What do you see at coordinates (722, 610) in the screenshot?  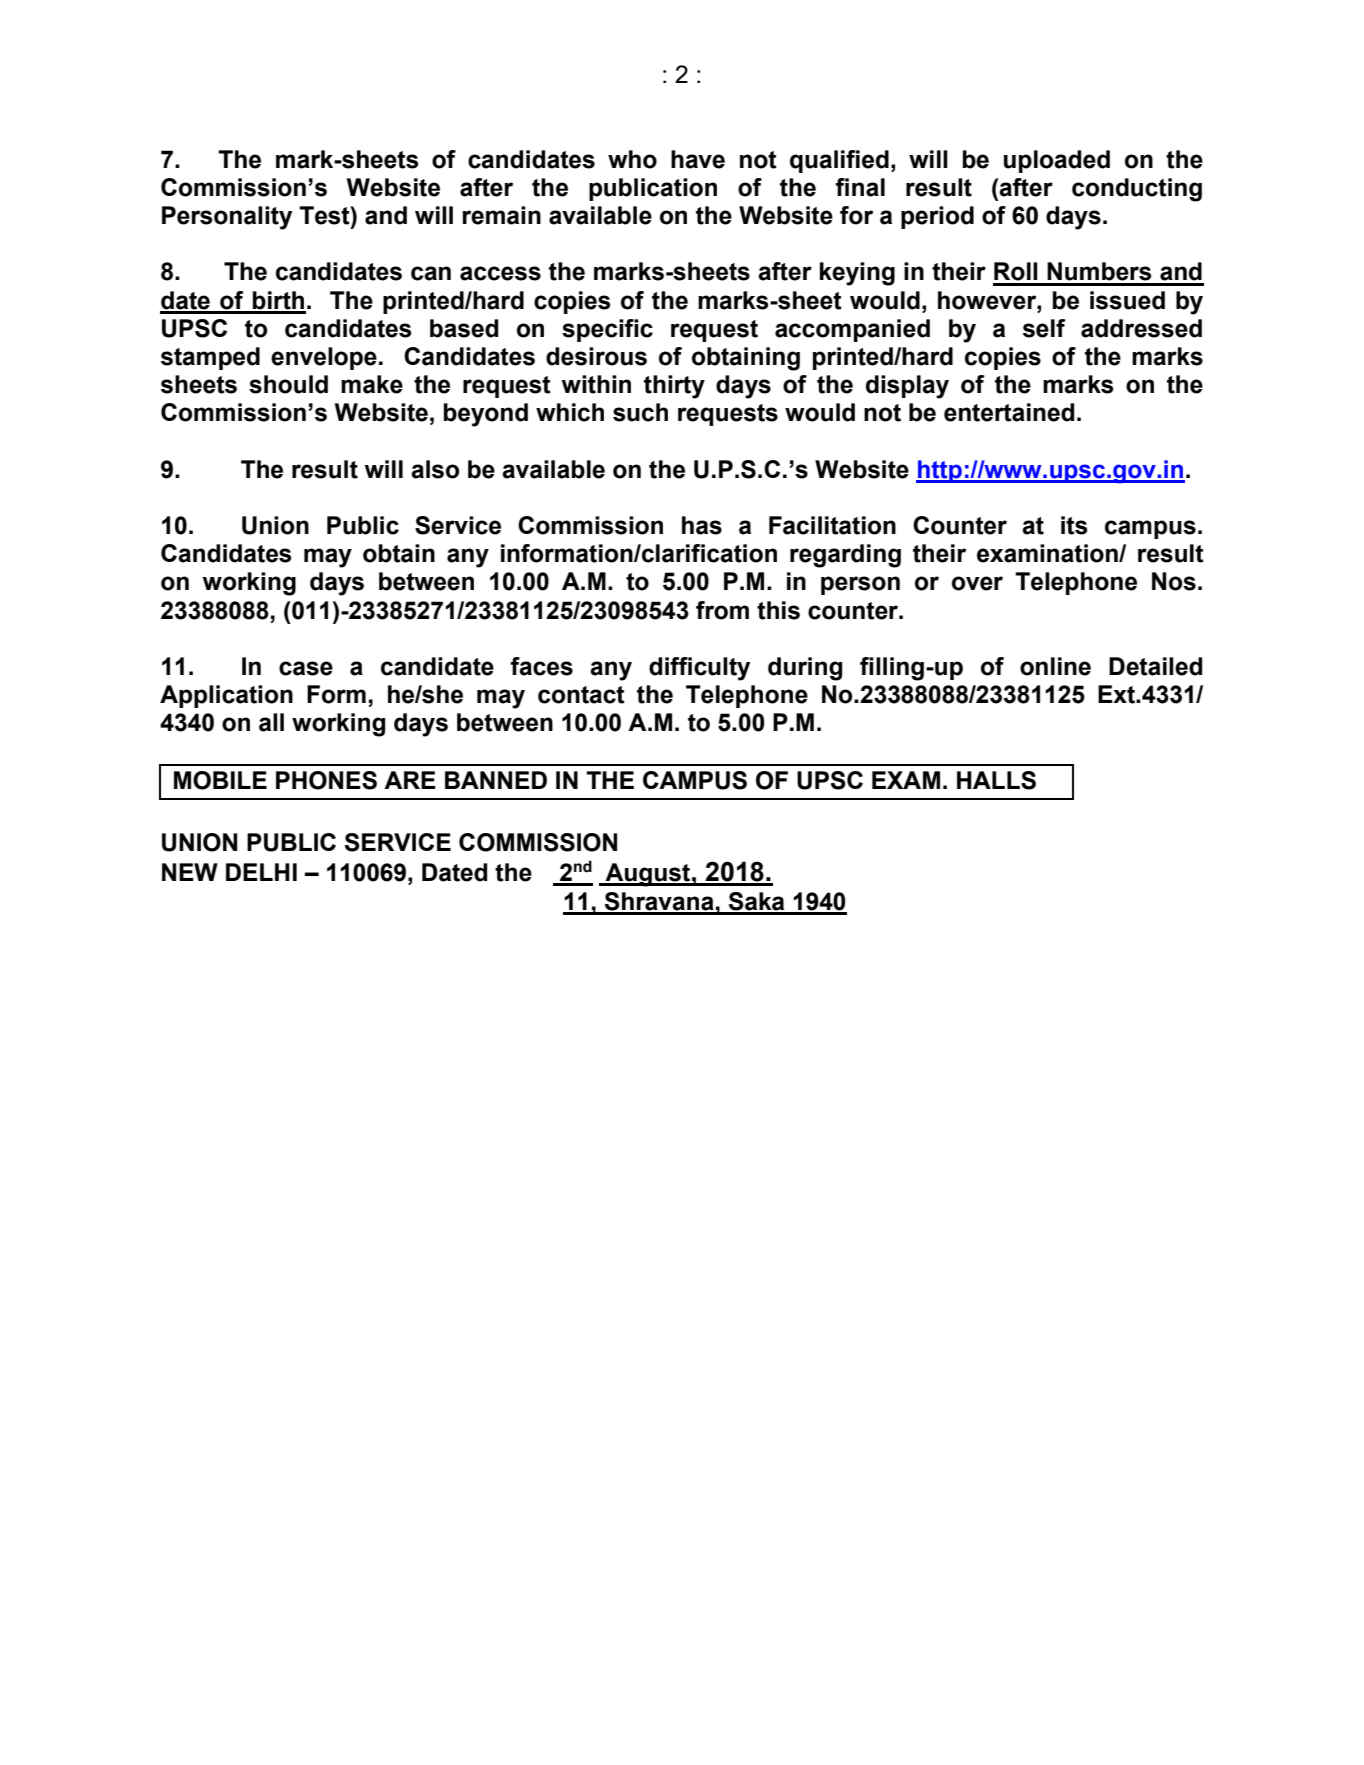 I see `from` at bounding box center [722, 610].
